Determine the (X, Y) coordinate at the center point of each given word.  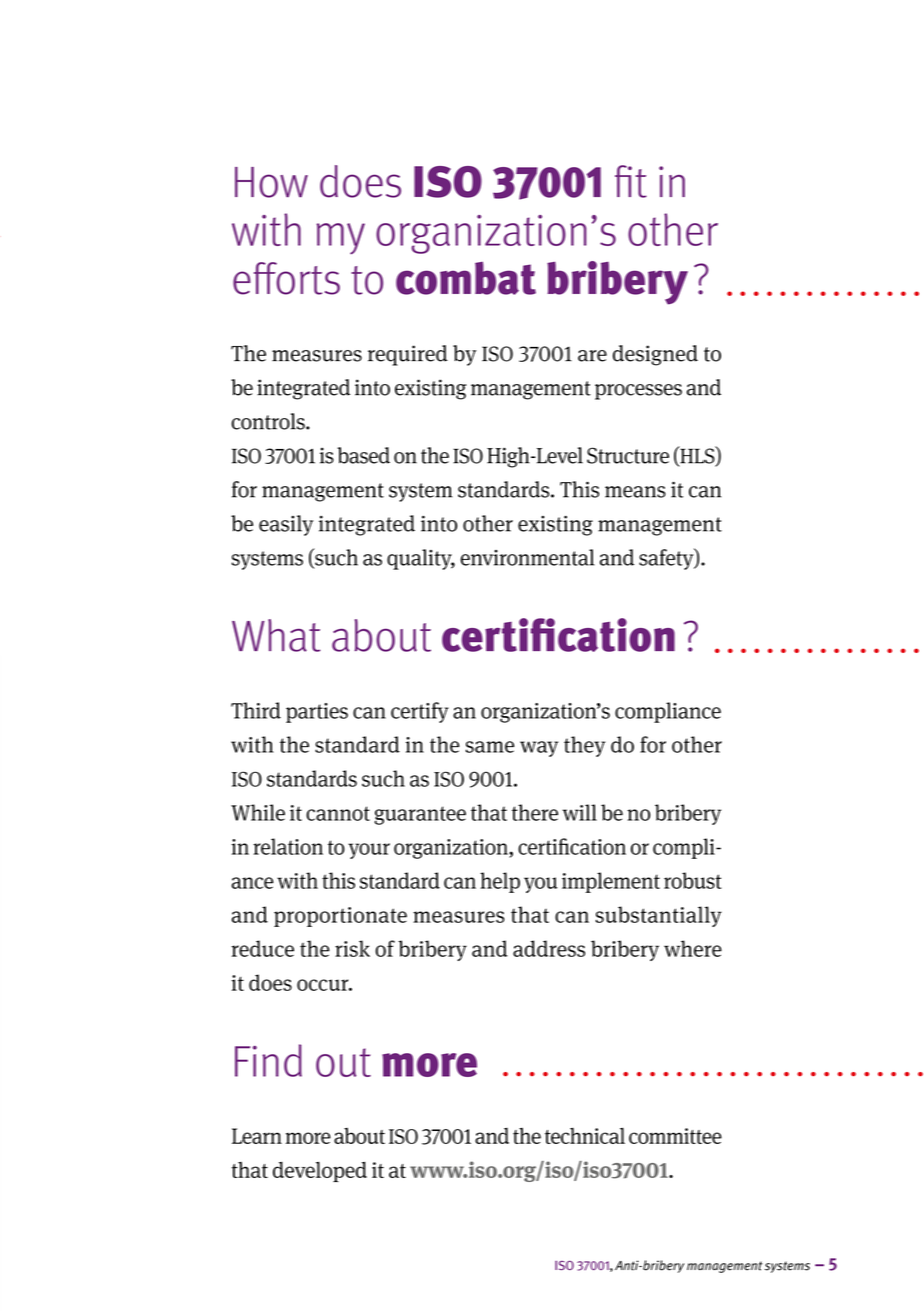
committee (675, 1136)
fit (631, 181)
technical (585, 1135)
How (271, 182)
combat (466, 278)
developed (320, 1172)
